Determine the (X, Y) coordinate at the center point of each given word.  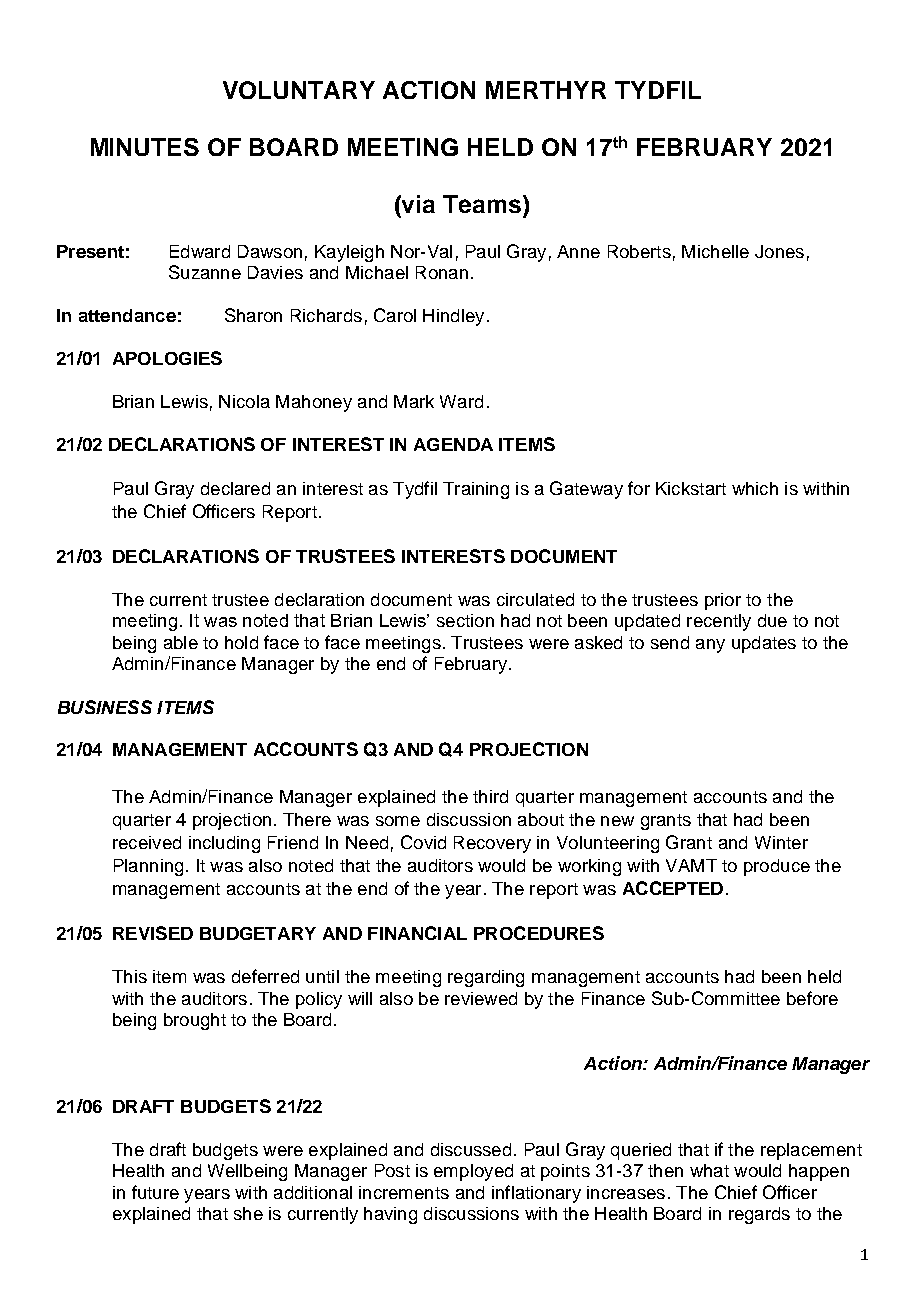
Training (476, 490)
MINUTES (145, 147)
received (147, 842)
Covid (423, 842)
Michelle (715, 251)
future (155, 1192)
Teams (482, 204)
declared (235, 488)
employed (473, 1172)
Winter (781, 842)
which (755, 488)
